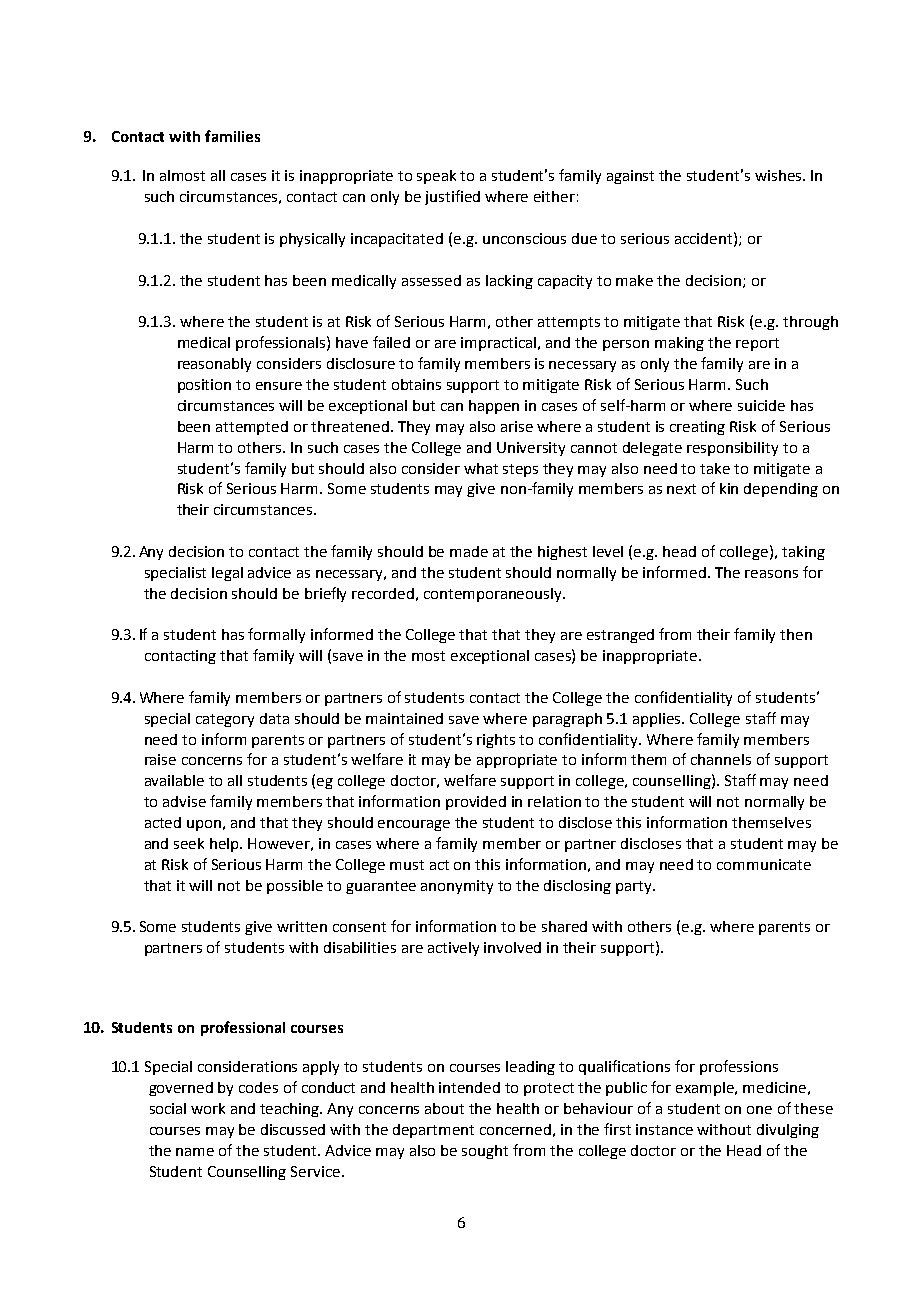  I want to click on then, so click(796, 634).
